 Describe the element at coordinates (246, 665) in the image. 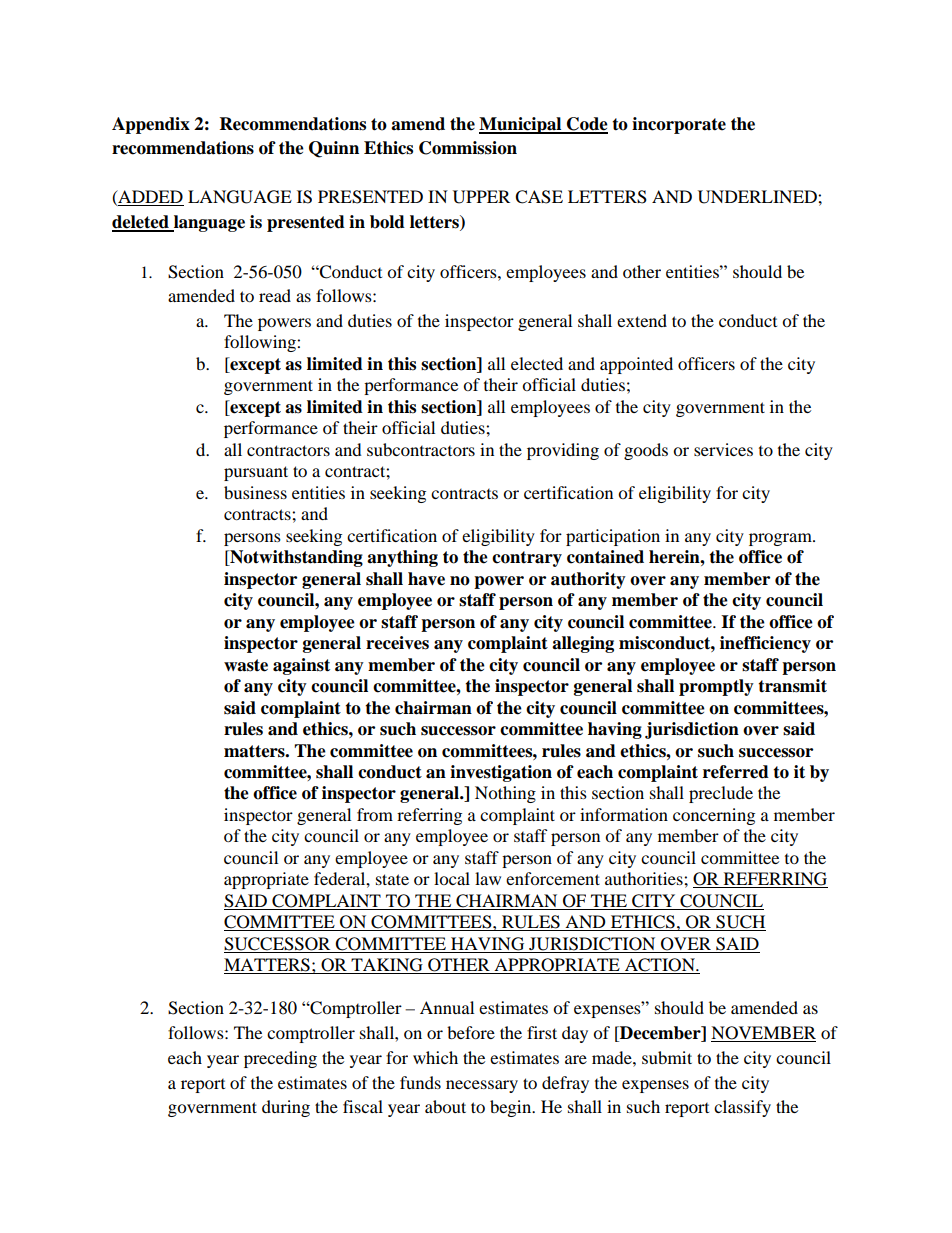

I see `waste` at that location.
